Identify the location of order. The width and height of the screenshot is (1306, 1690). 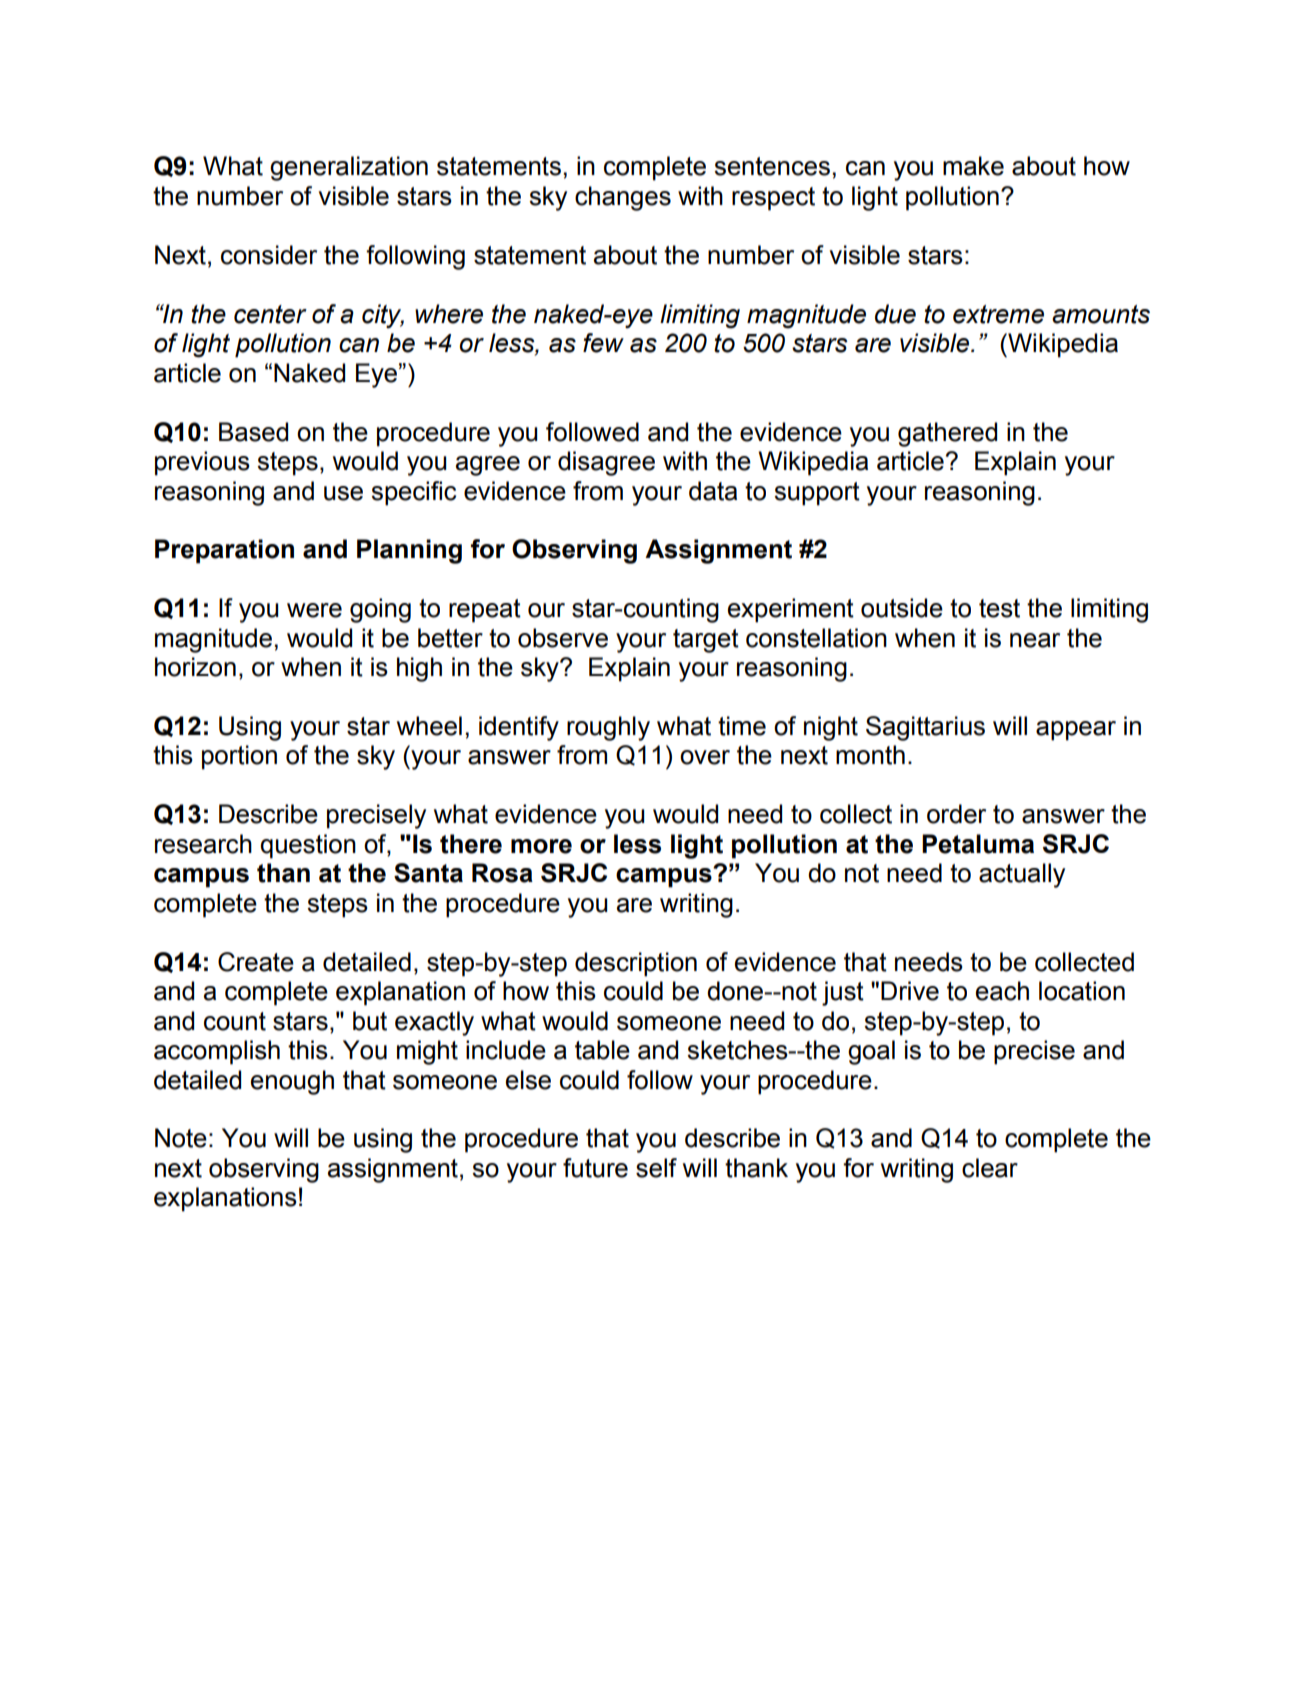
(956, 814).
